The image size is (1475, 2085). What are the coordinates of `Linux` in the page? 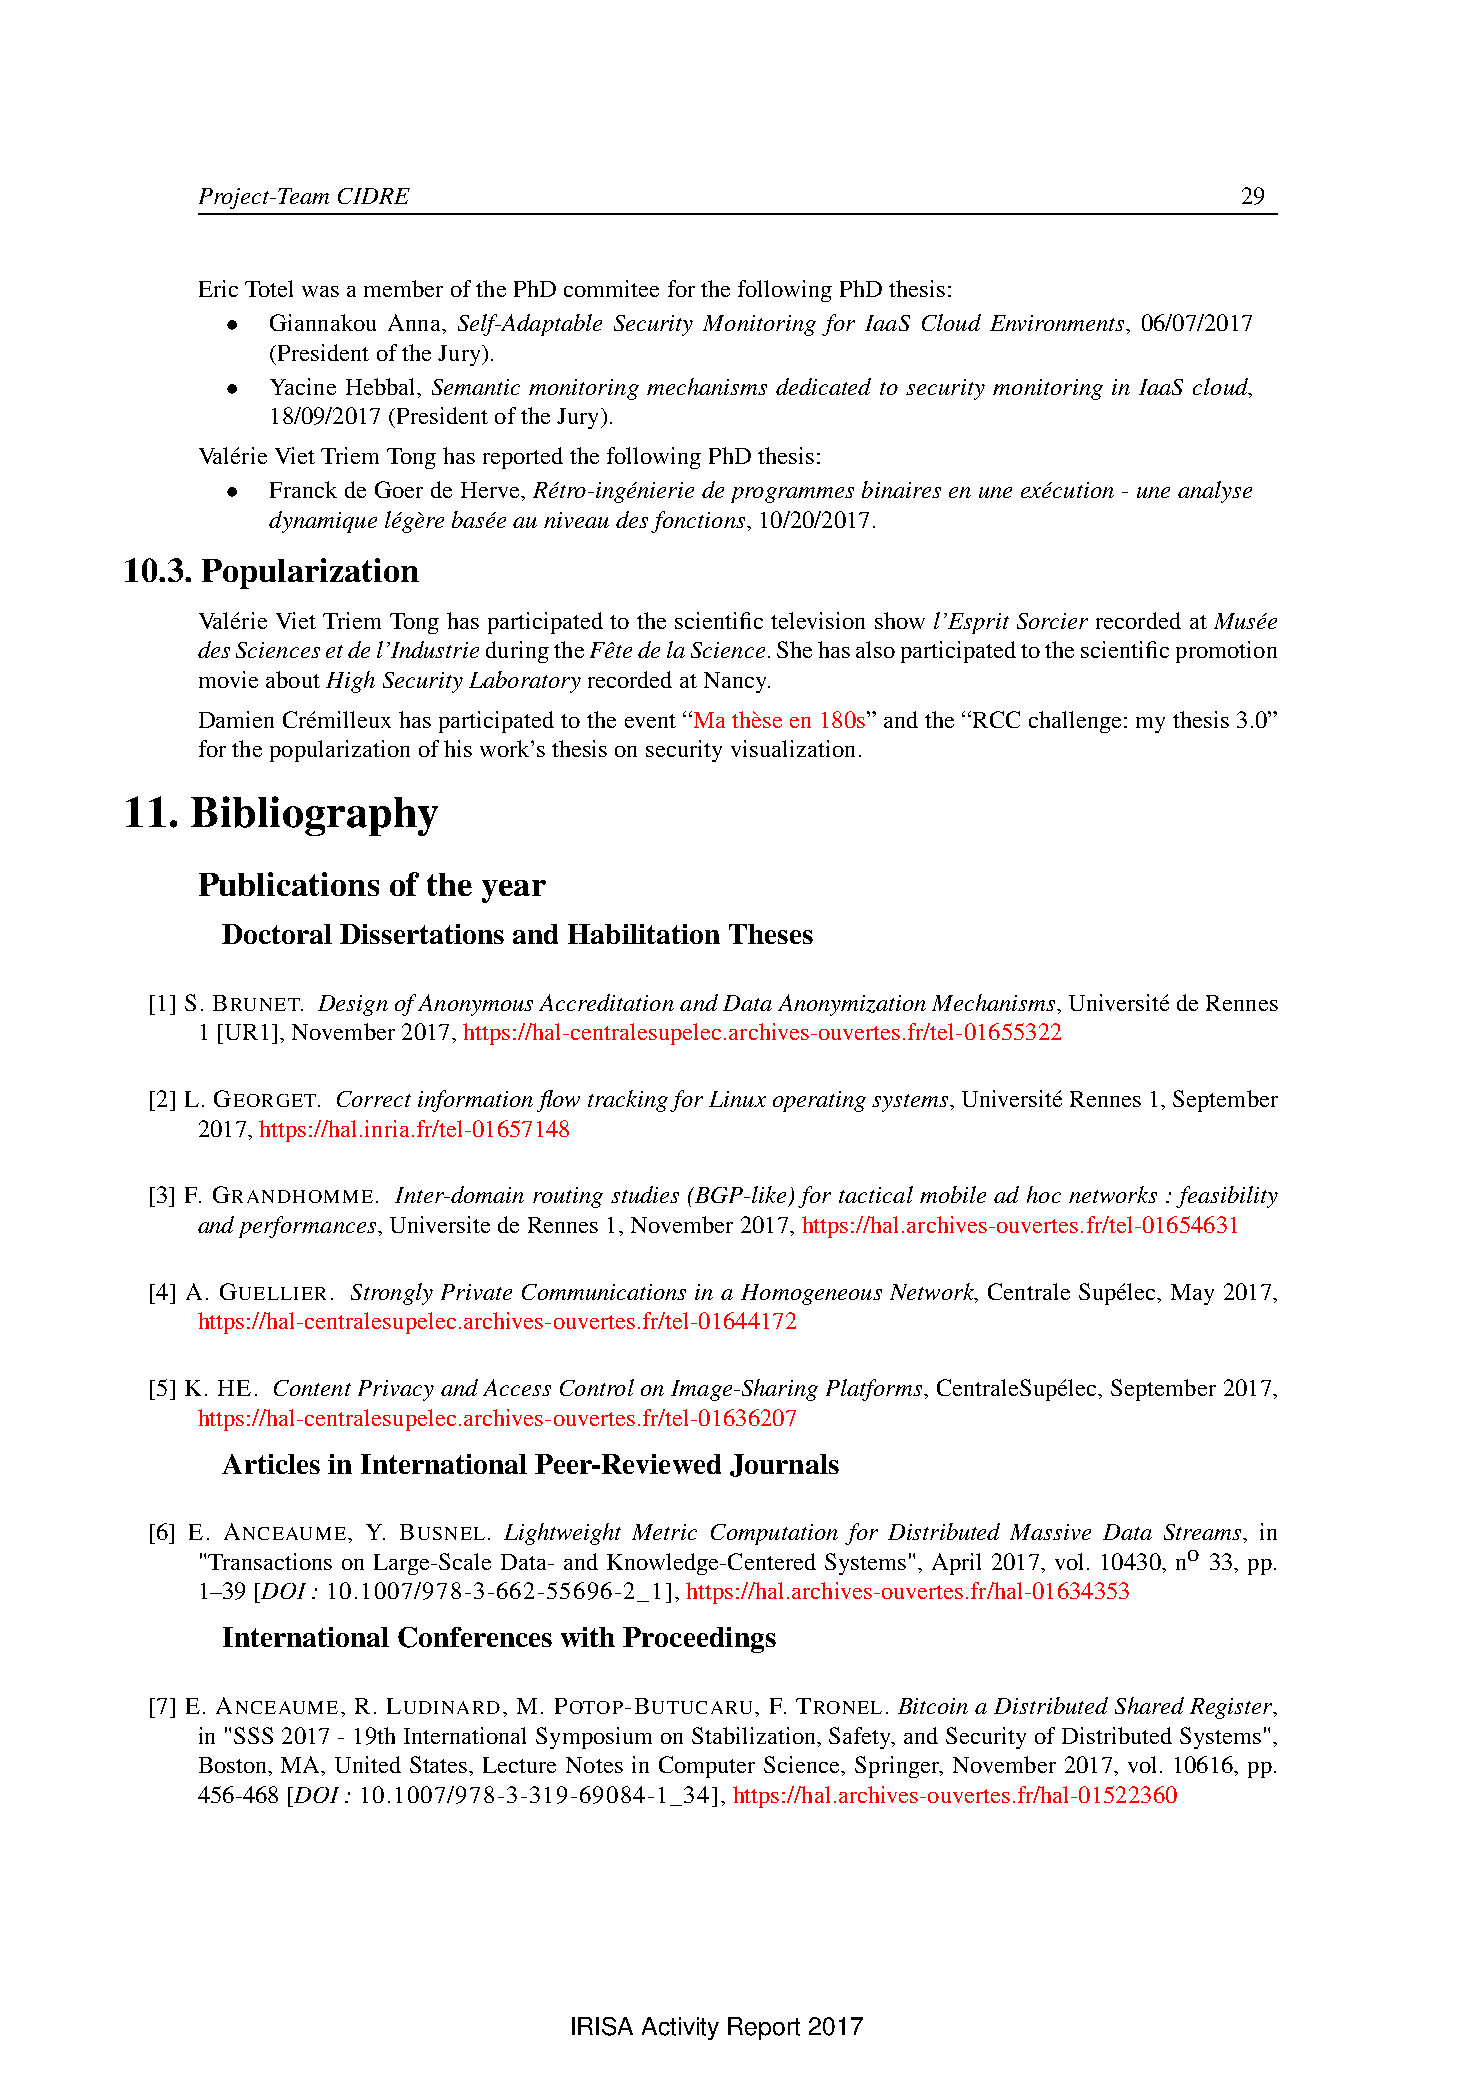 It's located at (737, 1099).
